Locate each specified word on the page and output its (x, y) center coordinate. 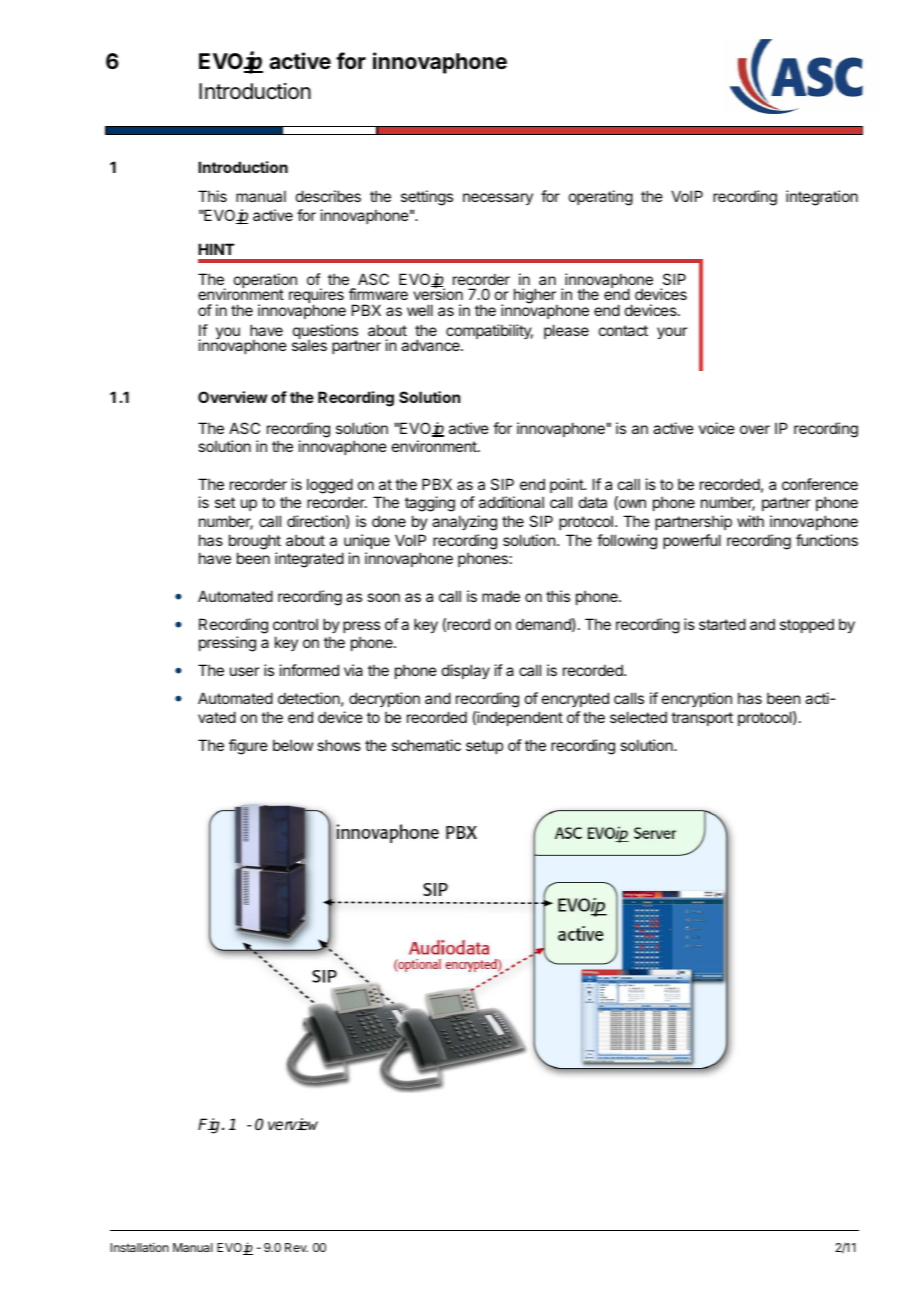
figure (248, 747)
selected (638, 717)
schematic (426, 745)
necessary (498, 199)
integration (822, 198)
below (293, 745)
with (750, 521)
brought (255, 542)
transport (702, 719)
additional (511, 502)
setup (484, 747)
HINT (216, 249)
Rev (296, 1247)
